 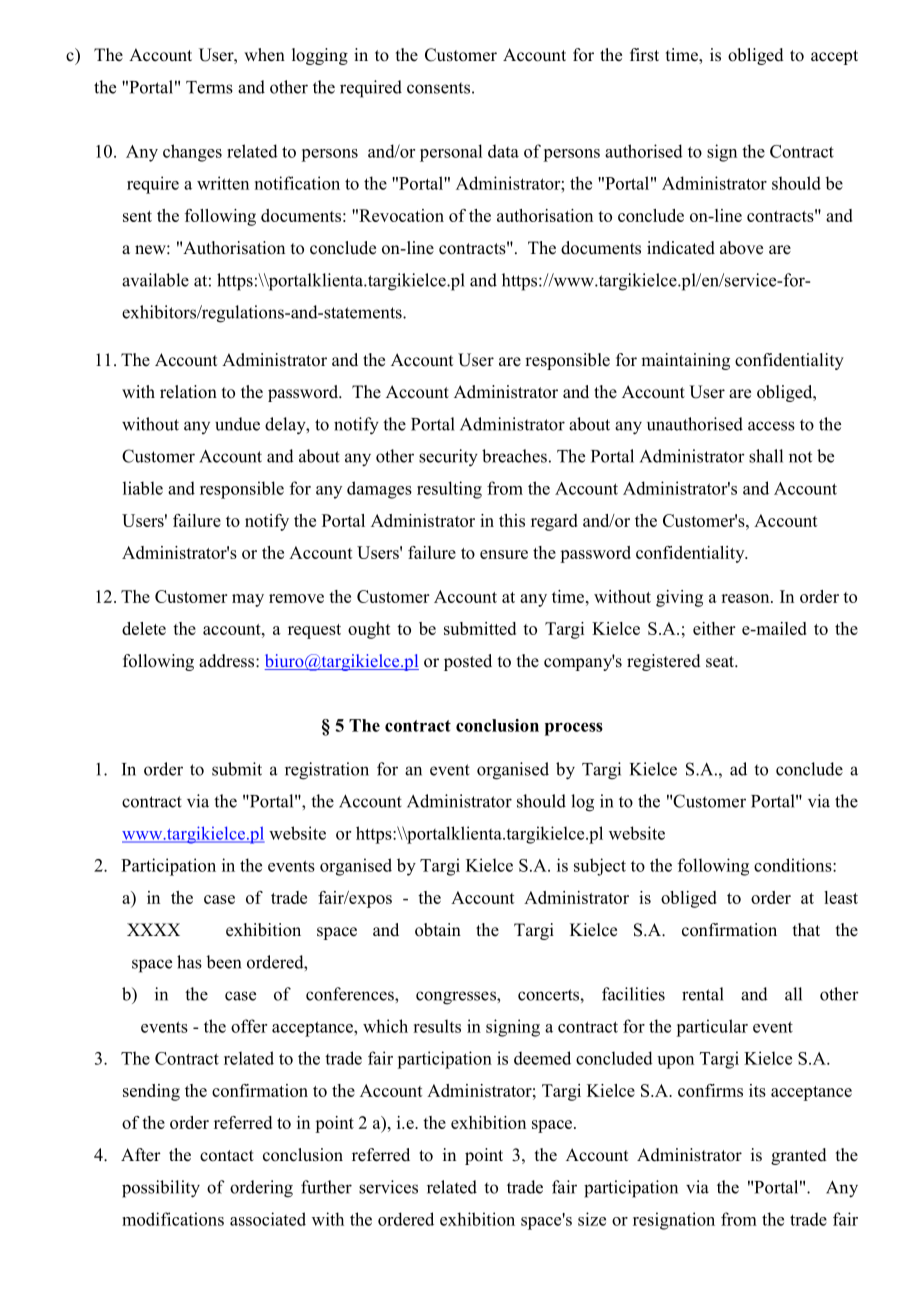 I want to click on registration, so click(x=327, y=771).
